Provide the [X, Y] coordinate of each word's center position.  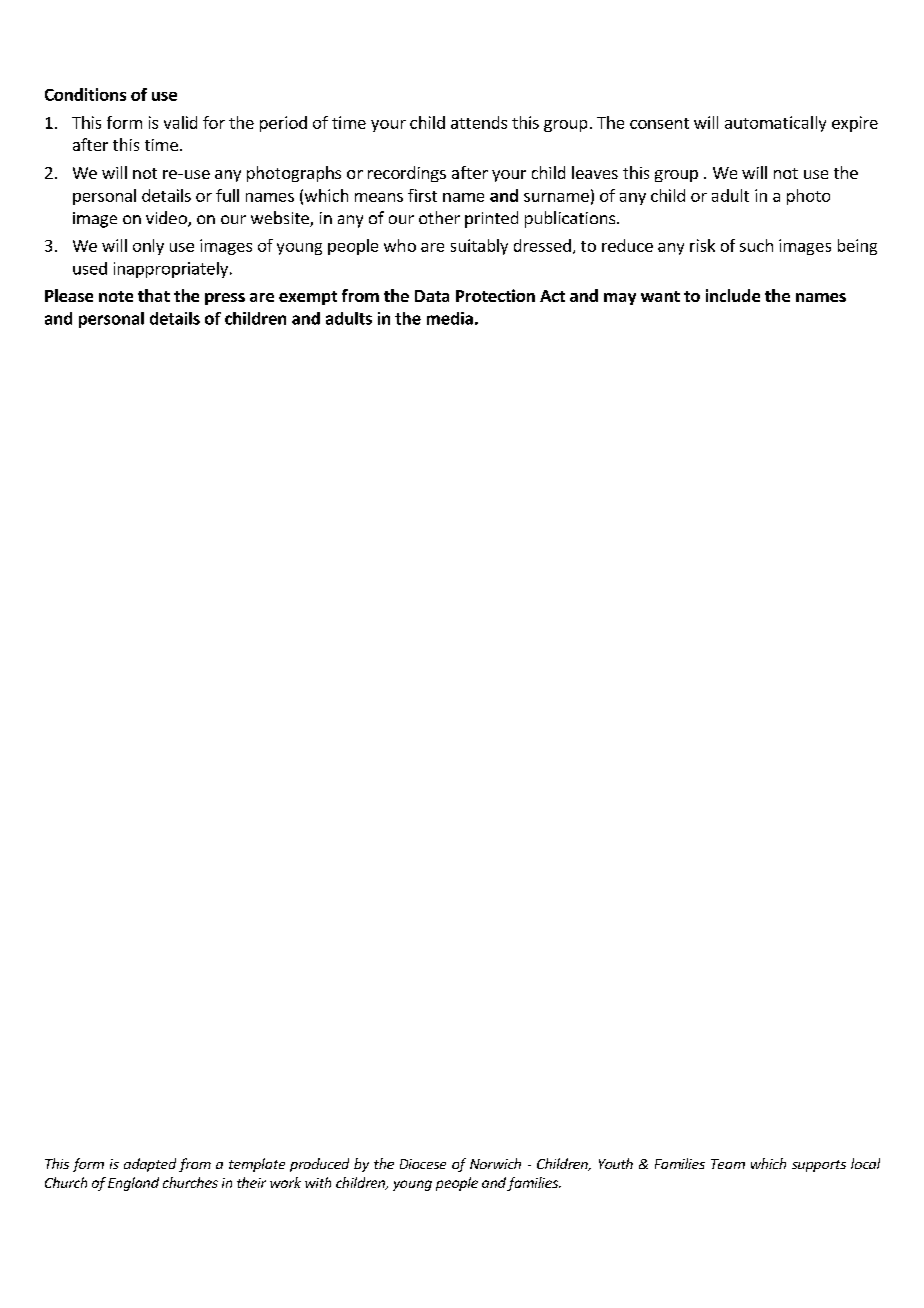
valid [180, 122]
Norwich [495, 1163]
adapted [150, 1165]
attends [479, 122]
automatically [775, 124]
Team [728, 1164]
